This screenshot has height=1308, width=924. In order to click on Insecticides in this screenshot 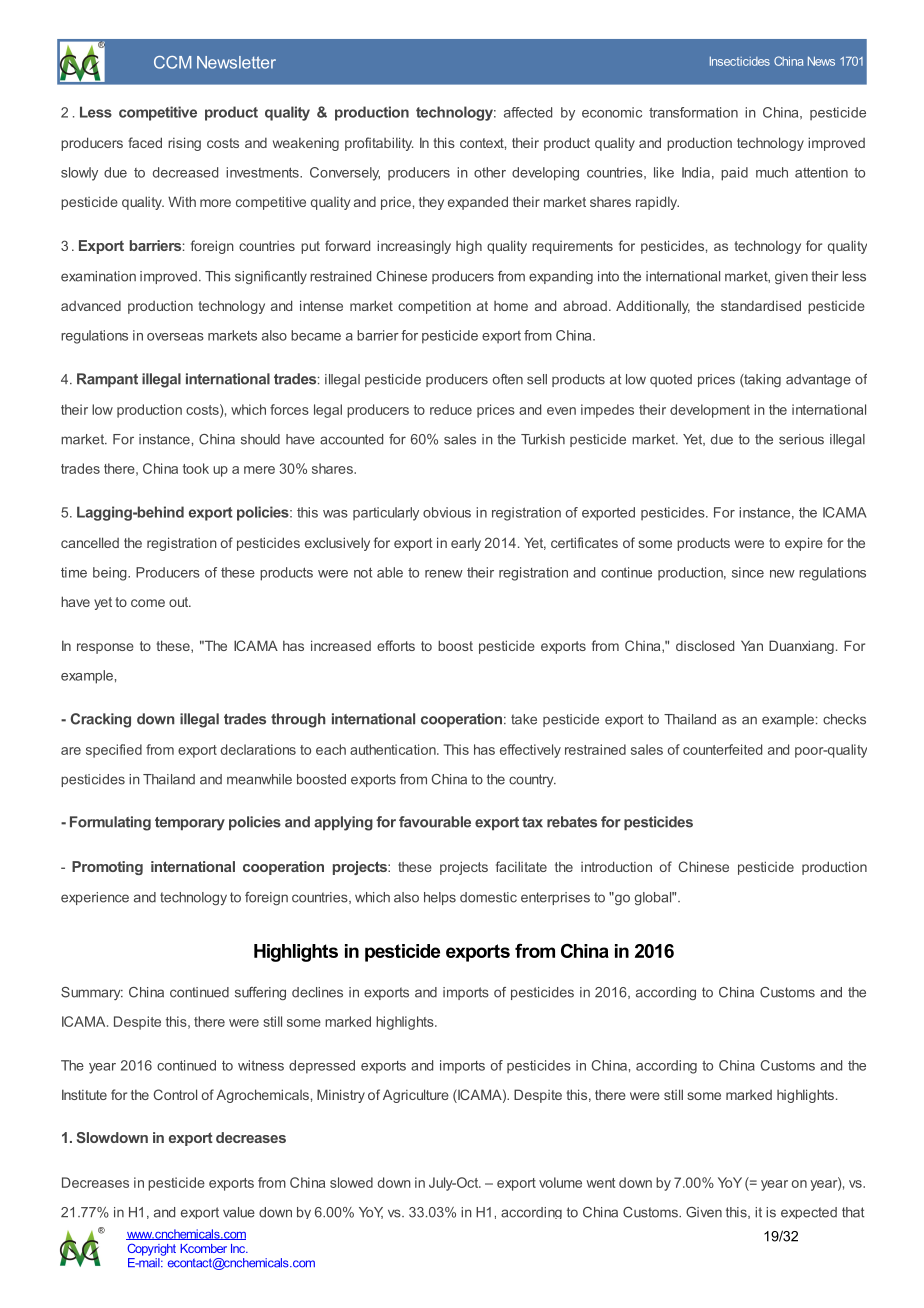, I will do `click(740, 61)`.
